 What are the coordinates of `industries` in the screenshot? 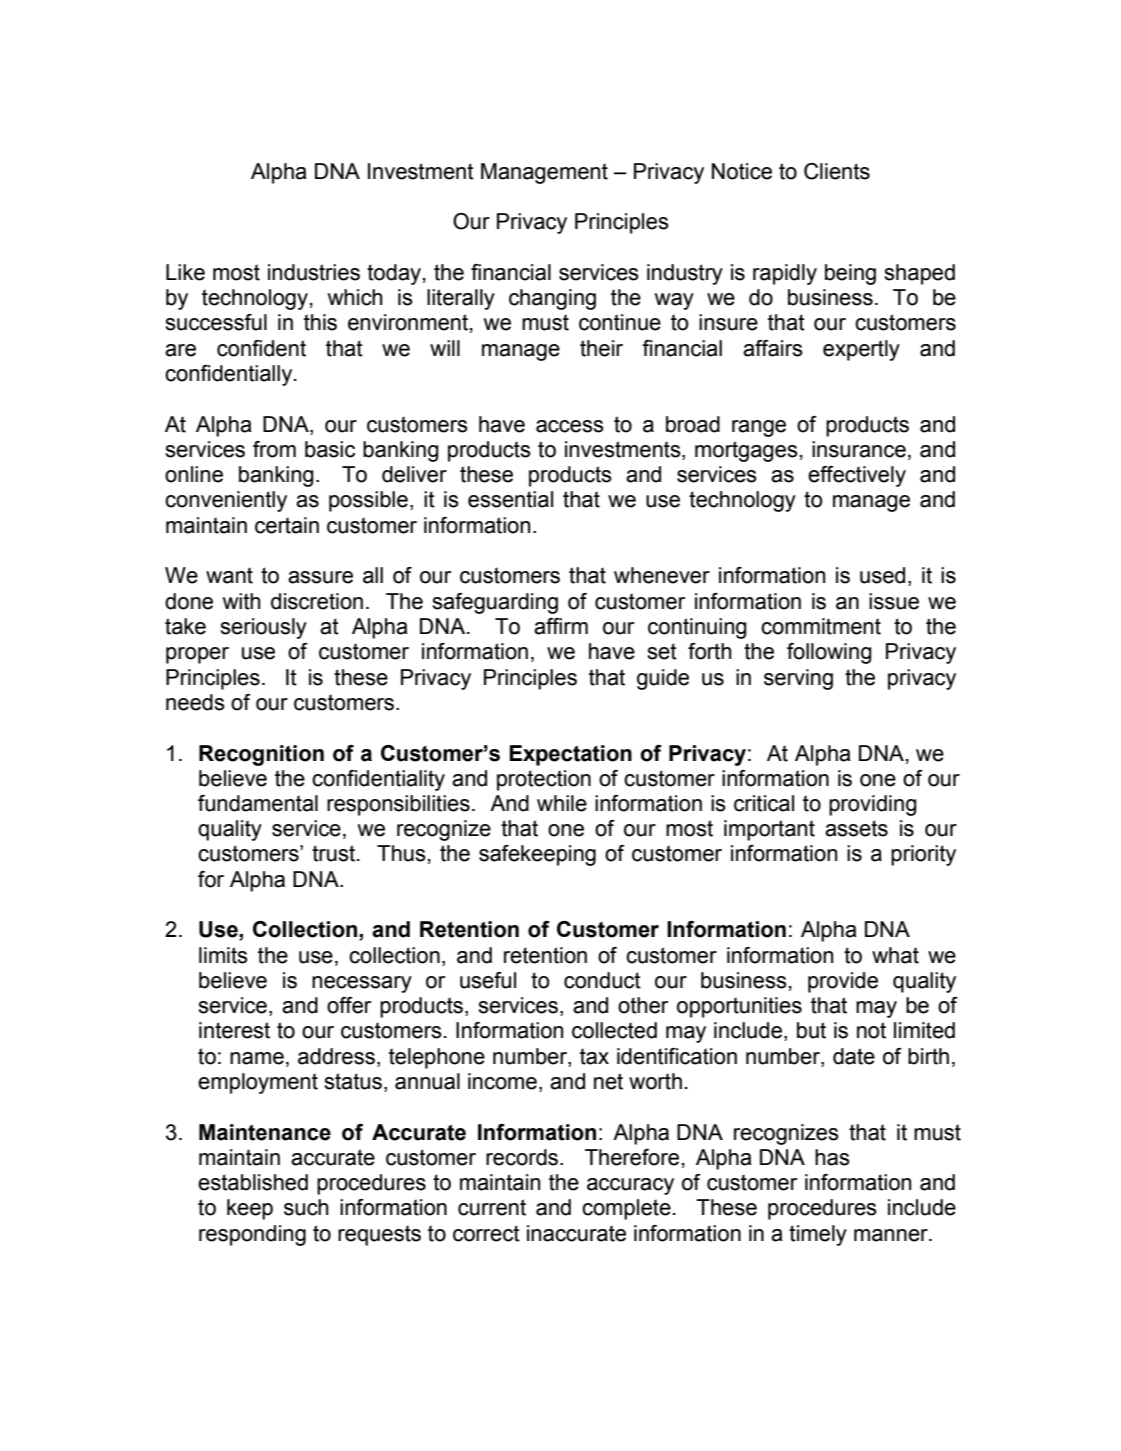 It's located at (314, 272).
